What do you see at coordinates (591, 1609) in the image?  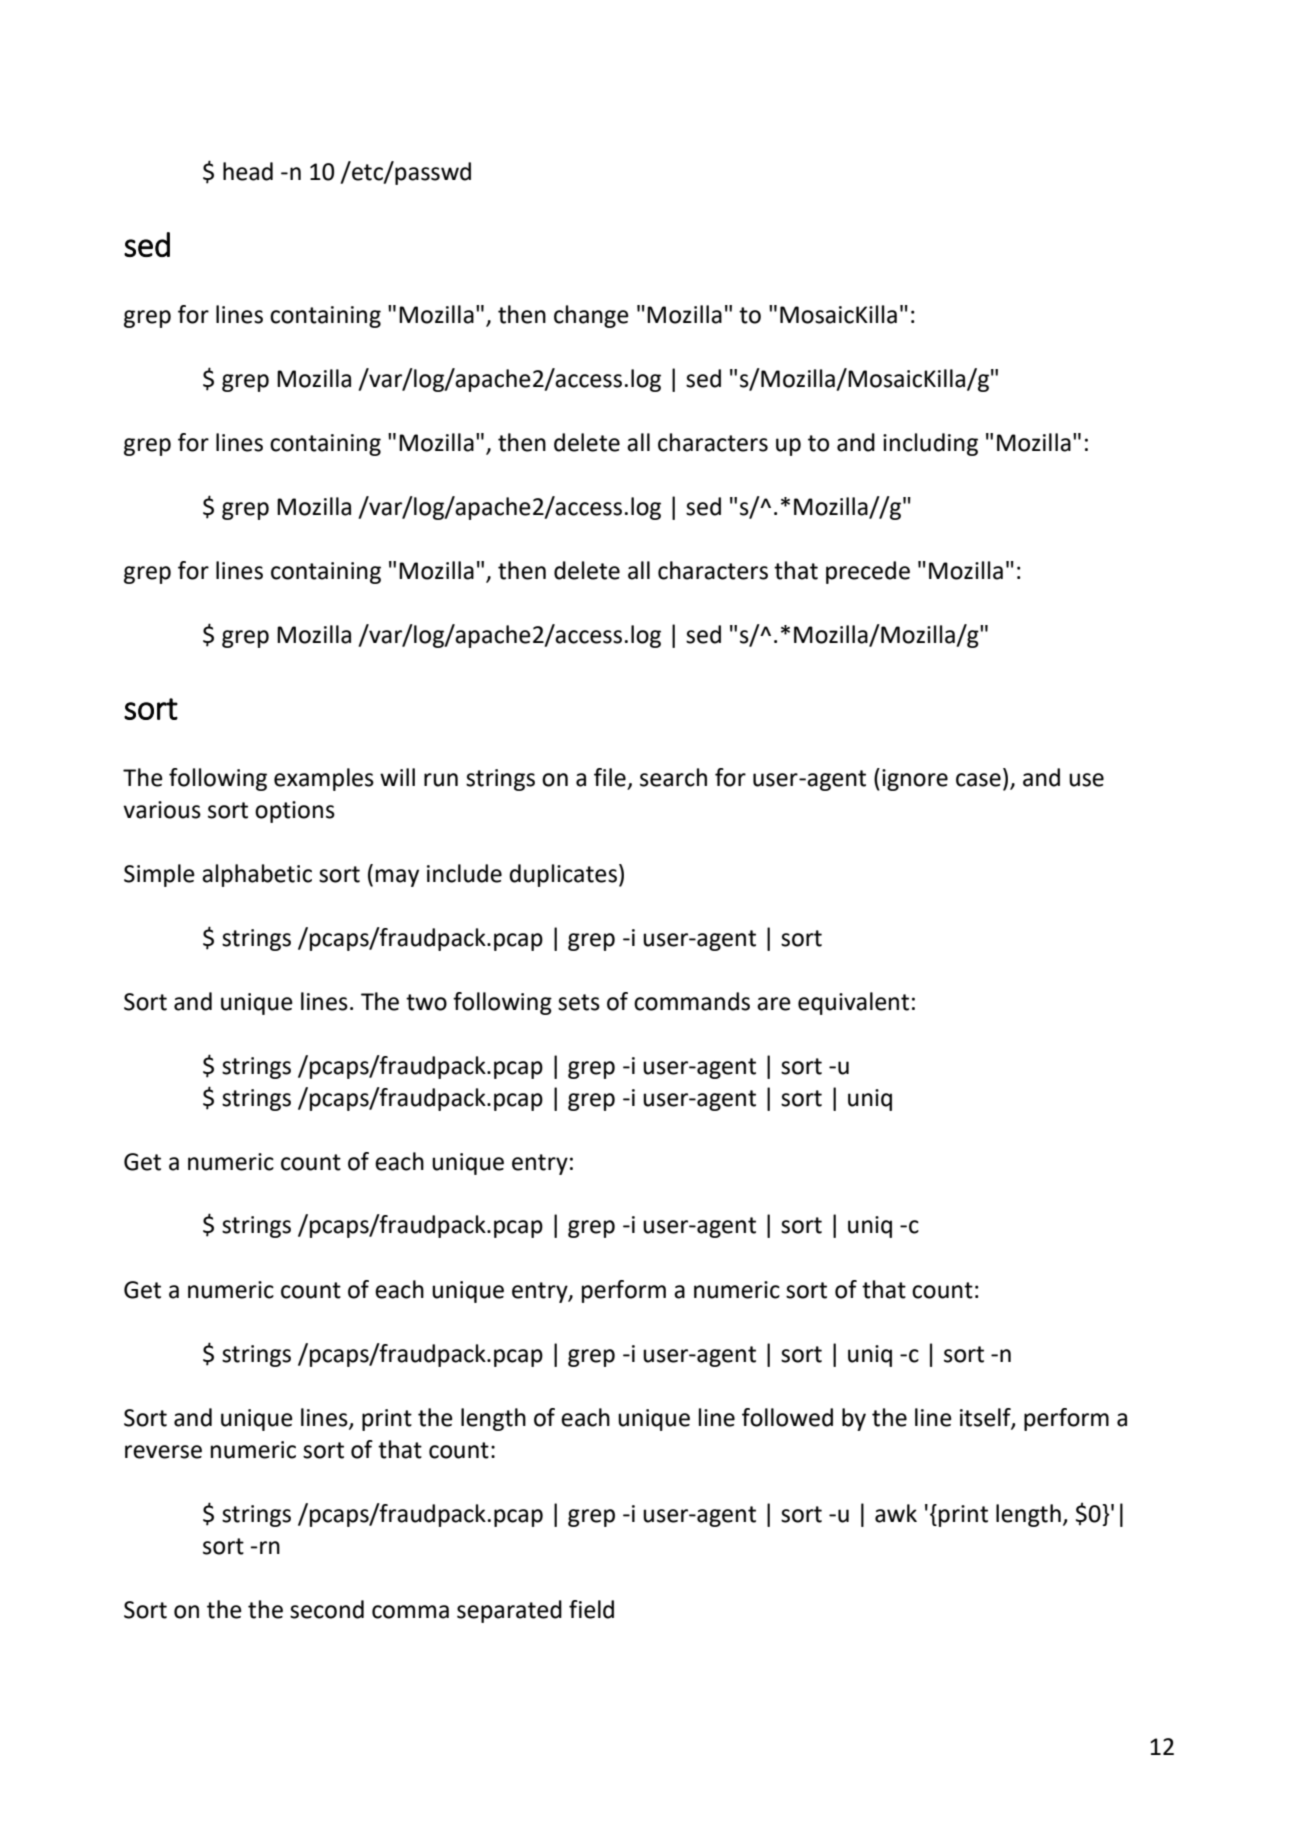 I see `field` at bounding box center [591, 1609].
